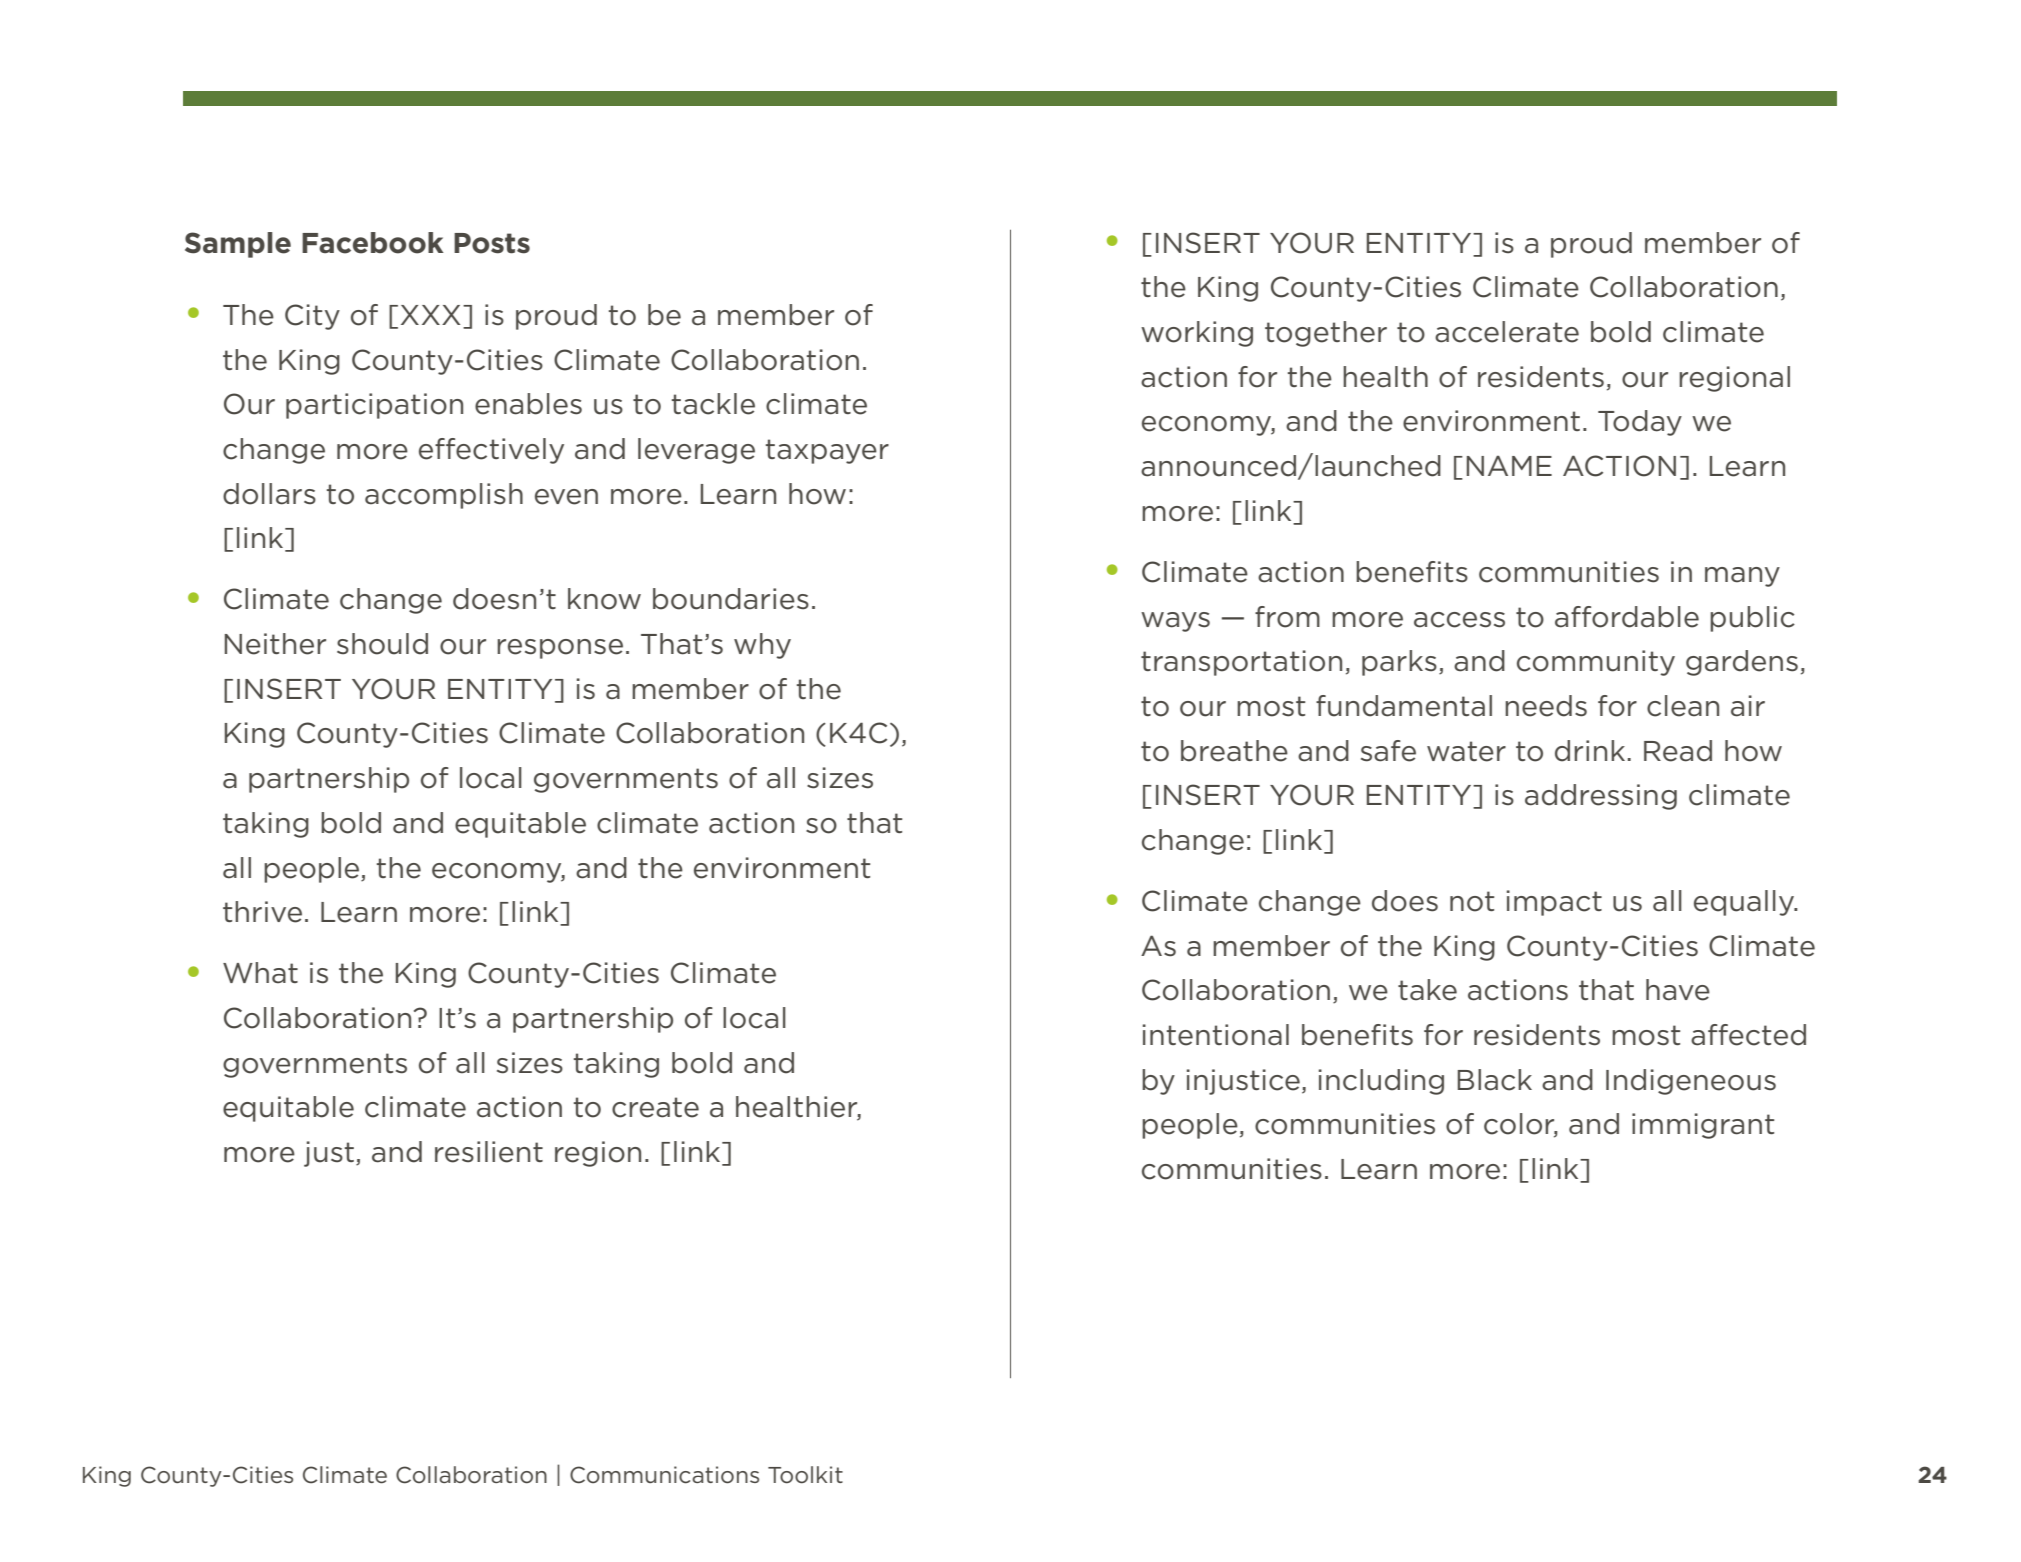 The width and height of the screenshot is (2021, 1562). What do you see at coordinates (1495, 1080) in the screenshot?
I see `Black` at bounding box center [1495, 1080].
